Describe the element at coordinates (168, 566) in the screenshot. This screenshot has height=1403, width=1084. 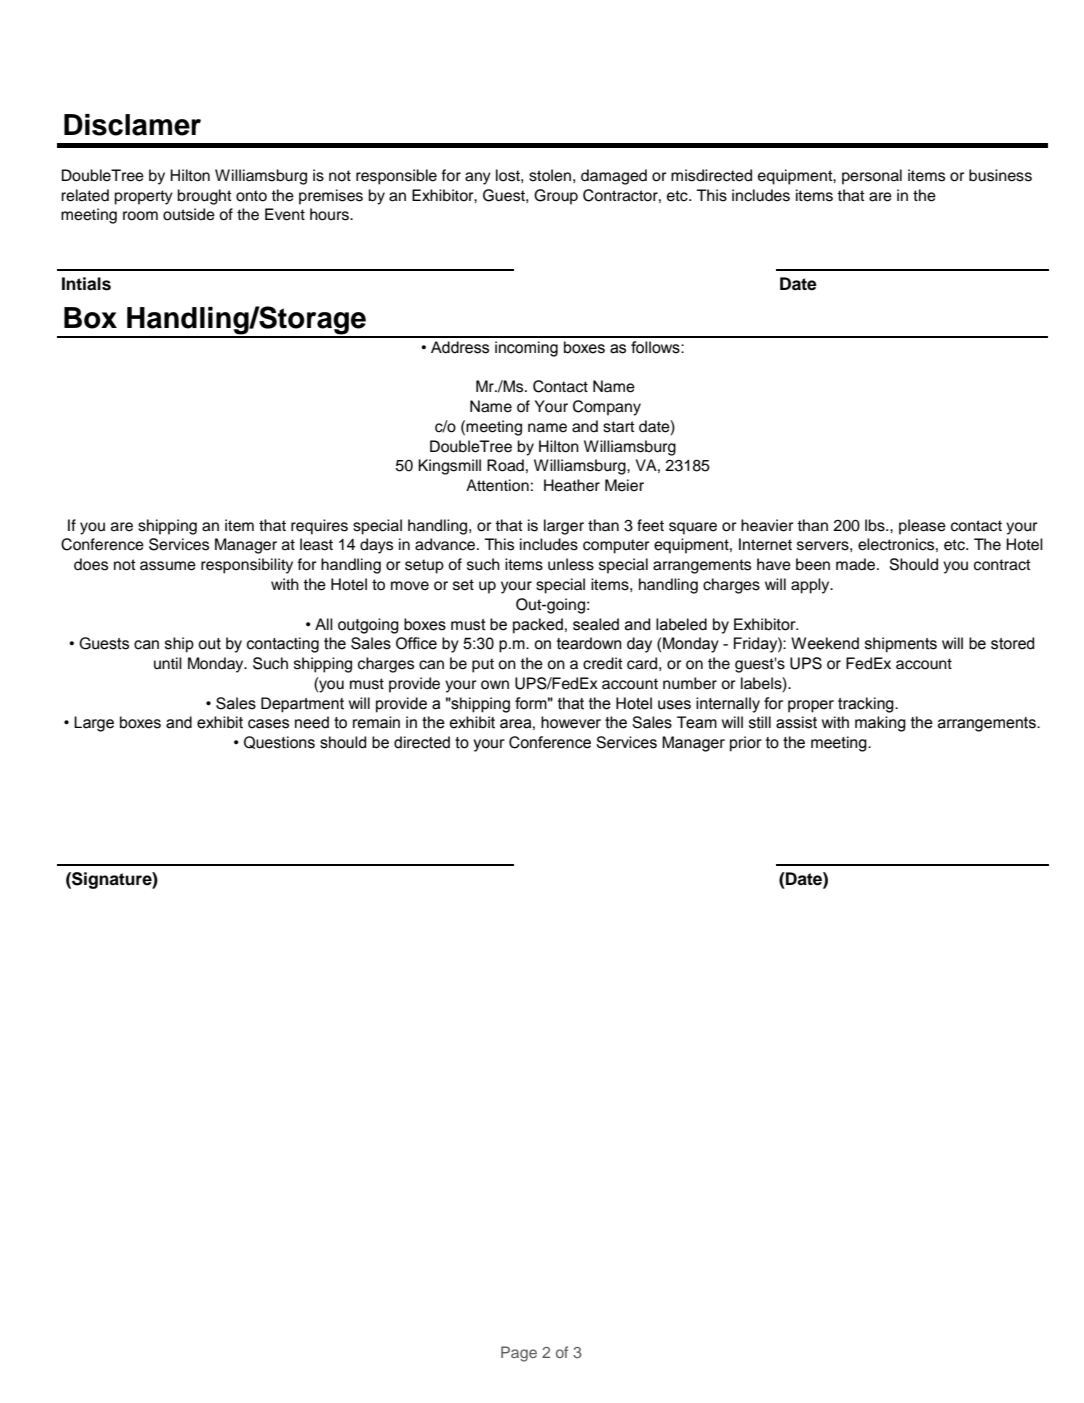
I see `assume` at that location.
